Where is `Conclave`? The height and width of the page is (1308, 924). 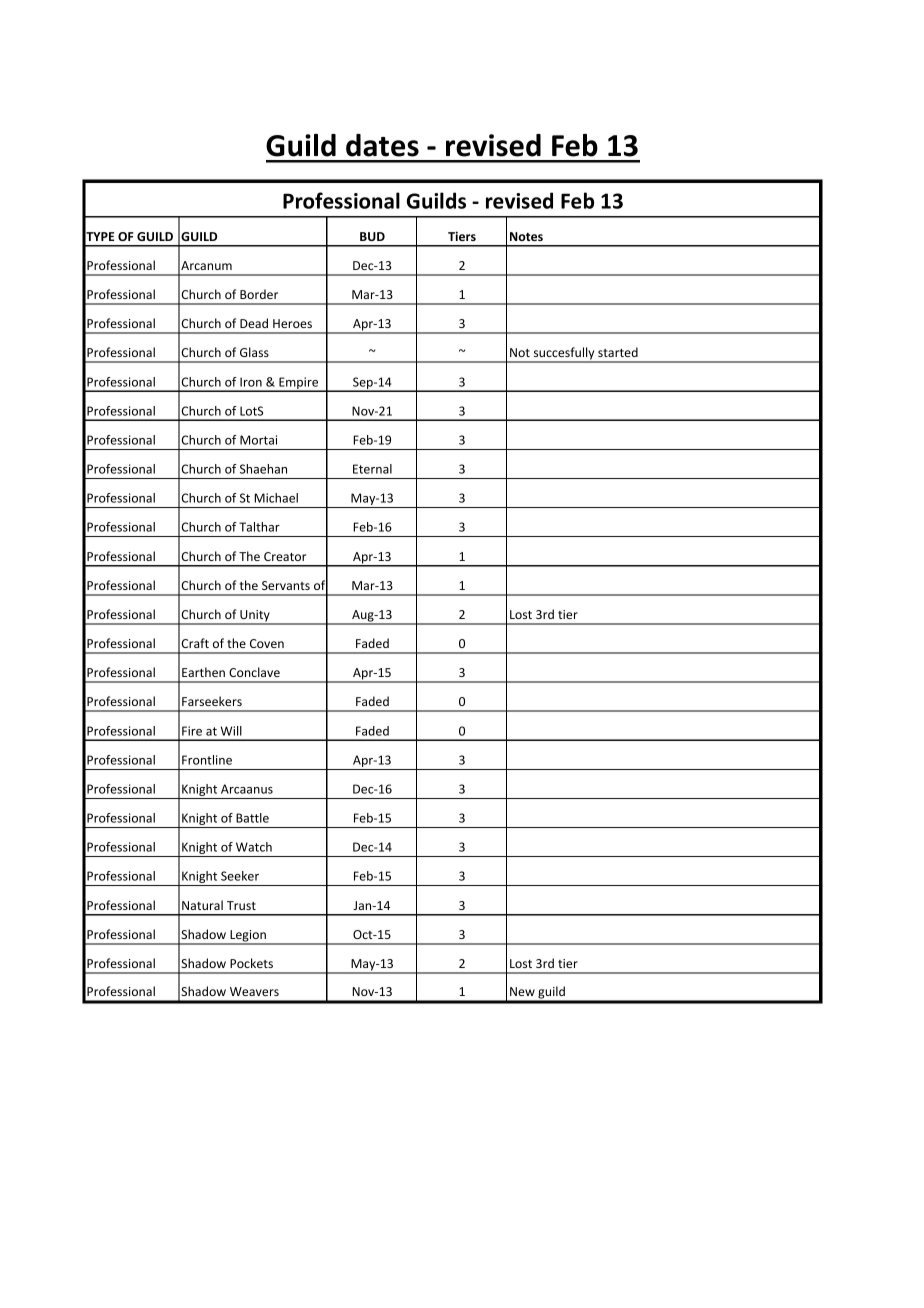 Conclave is located at coordinates (254, 672).
